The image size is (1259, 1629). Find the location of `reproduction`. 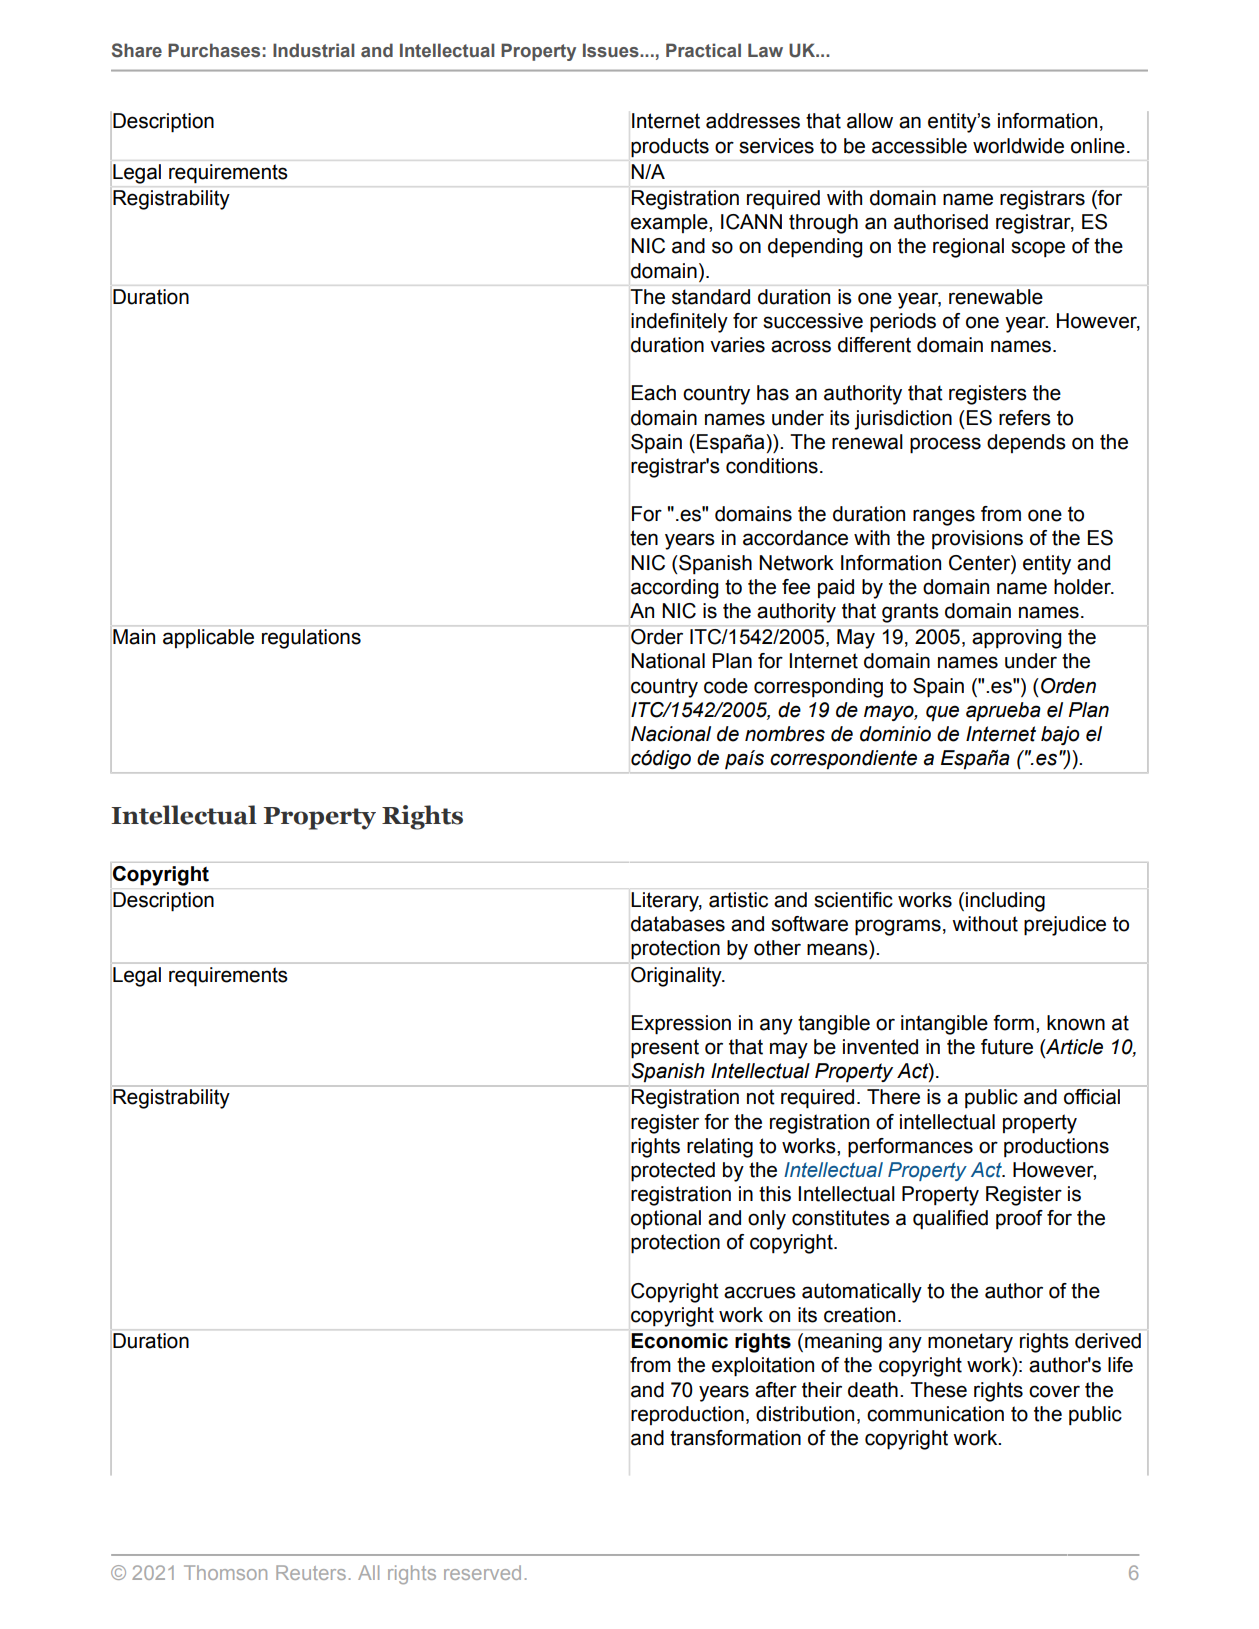

reproduction is located at coordinates (687, 1415).
